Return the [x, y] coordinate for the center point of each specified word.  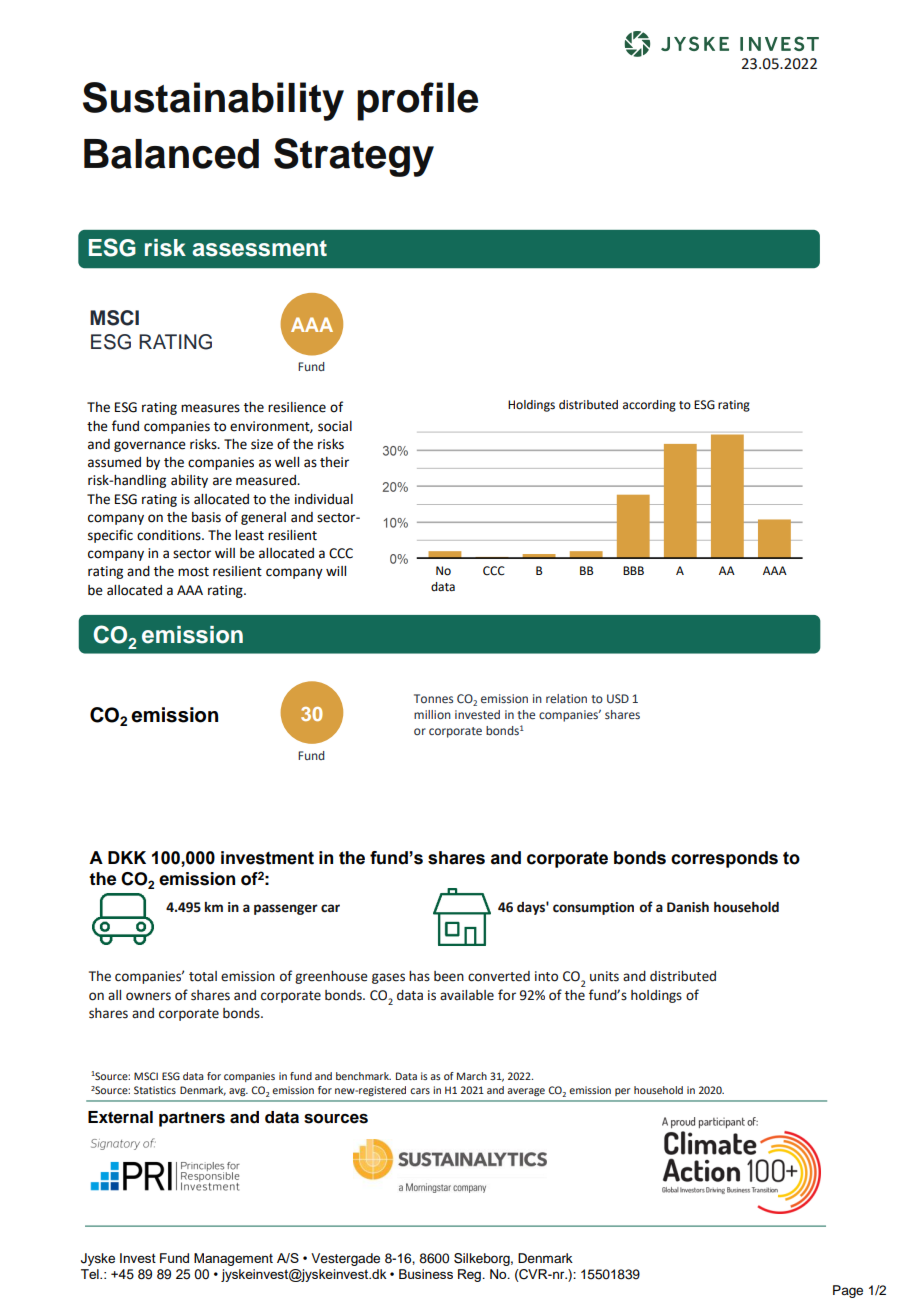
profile [417, 101]
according [649, 406]
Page [848, 1291]
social [335, 426]
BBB [633, 570]
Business [426, 1274]
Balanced [171, 154]
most [193, 572]
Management [233, 1259]
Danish [688, 907]
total [203, 976]
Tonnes [433, 698]
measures [210, 408]
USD [618, 698]
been [449, 976]
